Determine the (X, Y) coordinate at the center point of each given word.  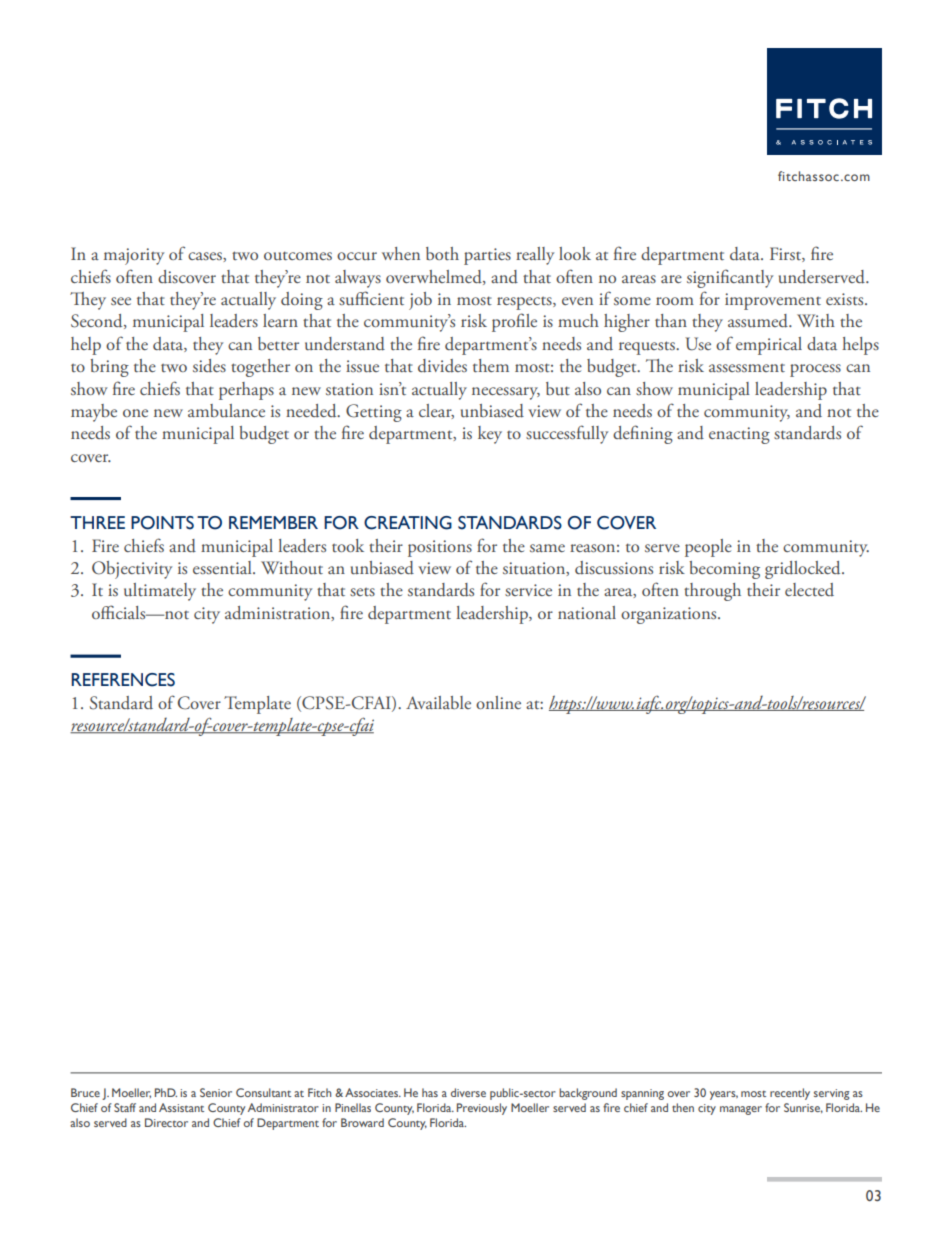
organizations (670, 615)
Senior (216, 1092)
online (498, 702)
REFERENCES (123, 680)
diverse (468, 1092)
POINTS (162, 523)
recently (790, 1094)
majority (134, 256)
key (490, 435)
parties (487, 256)
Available (438, 702)
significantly (730, 278)
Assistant (181, 1107)
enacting (739, 435)
